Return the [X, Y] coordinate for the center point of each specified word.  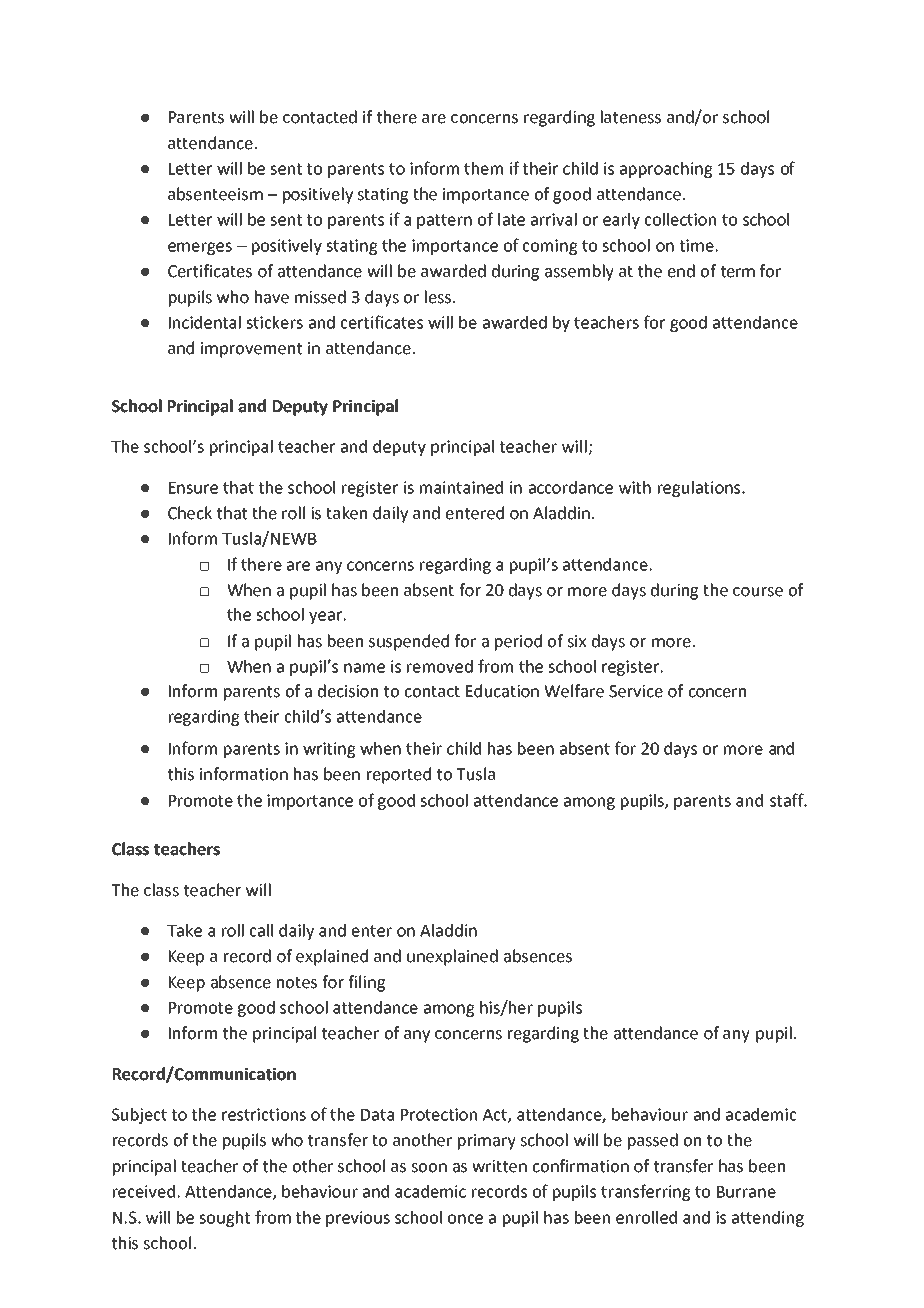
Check [190, 513]
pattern [444, 221]
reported [399, 775]
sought [224, 1219]
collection [680, 219]
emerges [200, 248]
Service [636, 691]
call [261, 930]
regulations [700, 489]
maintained [461, 487]
